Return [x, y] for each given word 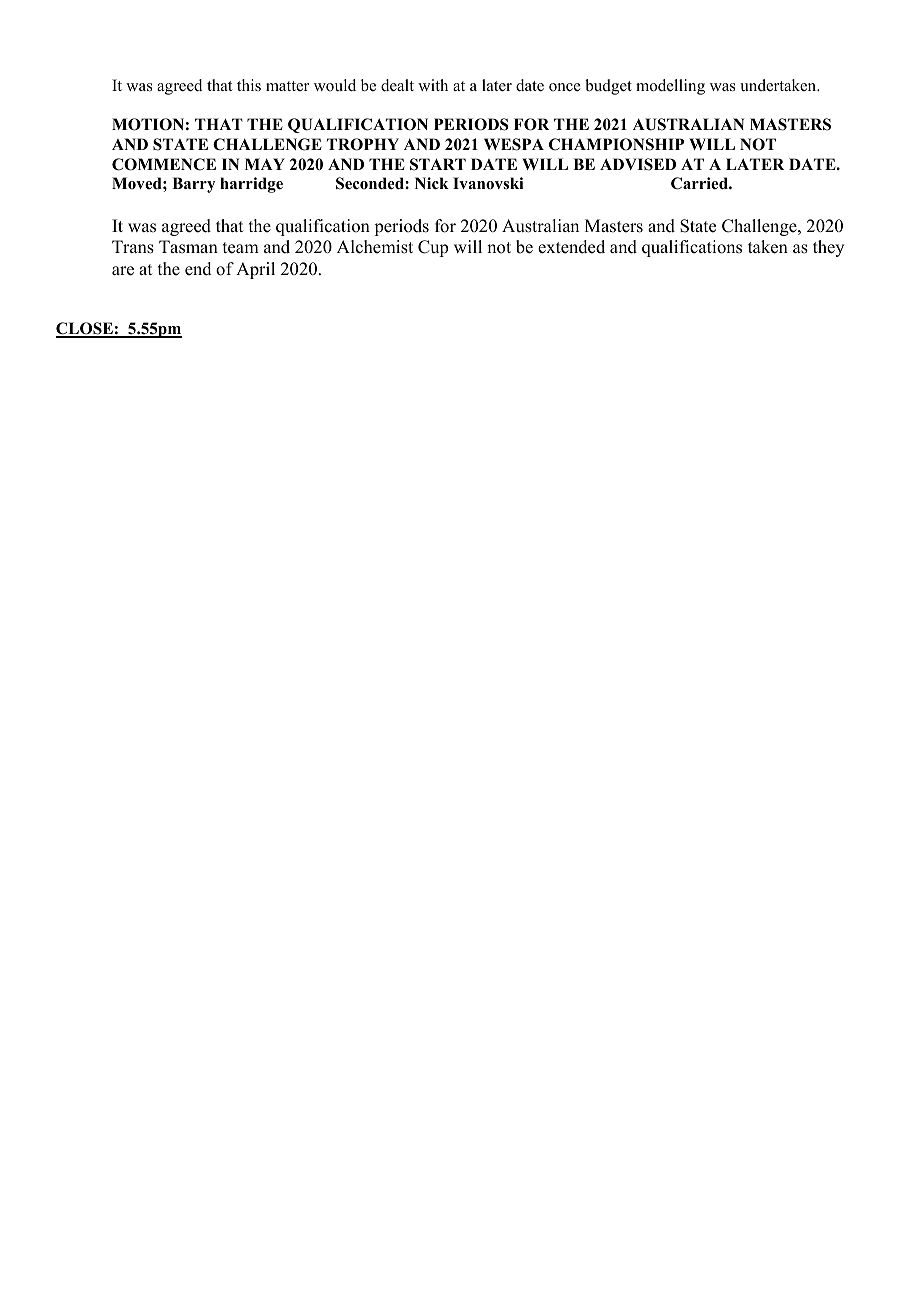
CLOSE [85, 329]
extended [571, 247]
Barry [193, 185]
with [433, 85]
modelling [670, 87]
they [828, 248]
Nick [432, 183]
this [249, 85]
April [255, 270]
